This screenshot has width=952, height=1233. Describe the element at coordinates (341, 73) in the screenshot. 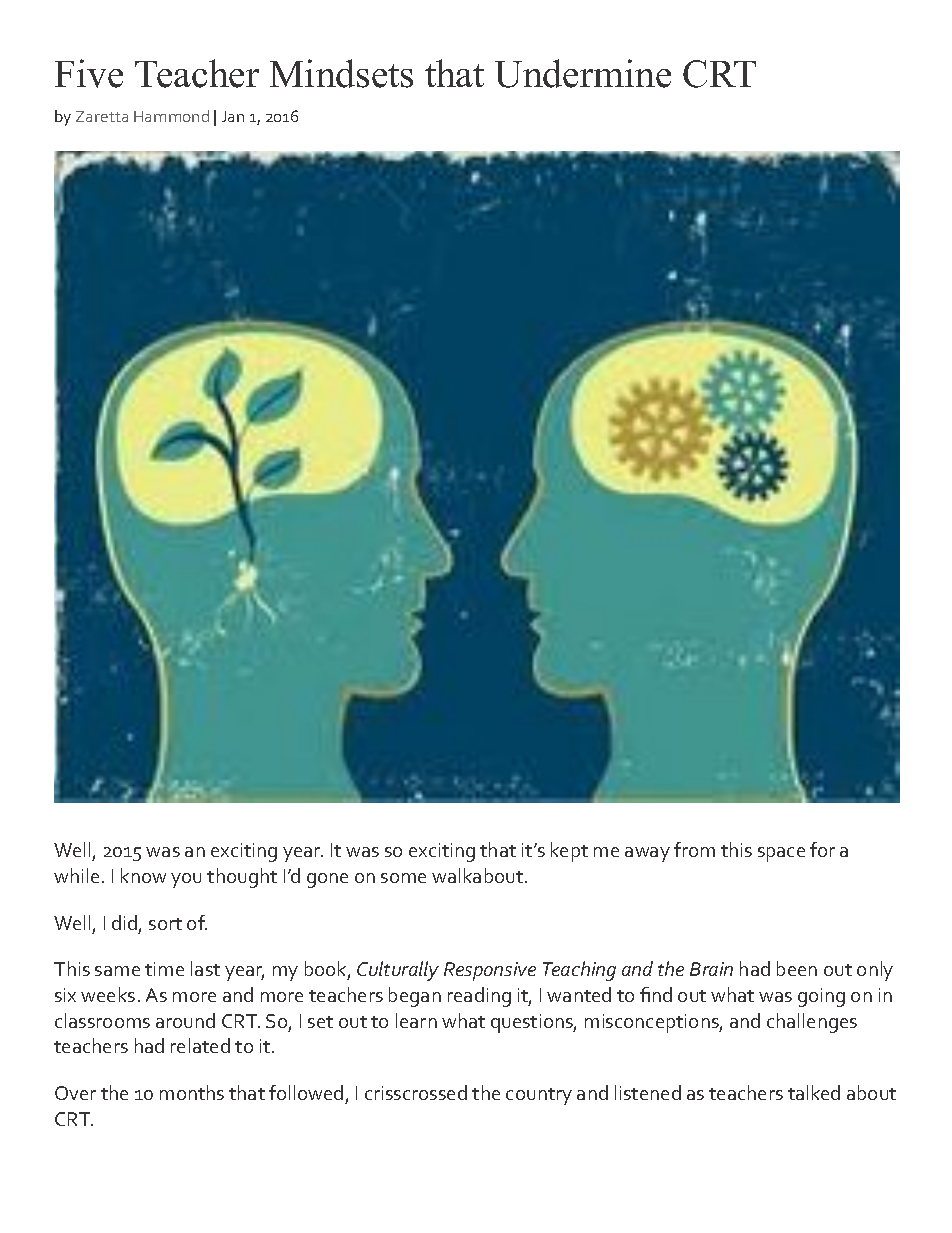

I see `Mindsets` at that location.
